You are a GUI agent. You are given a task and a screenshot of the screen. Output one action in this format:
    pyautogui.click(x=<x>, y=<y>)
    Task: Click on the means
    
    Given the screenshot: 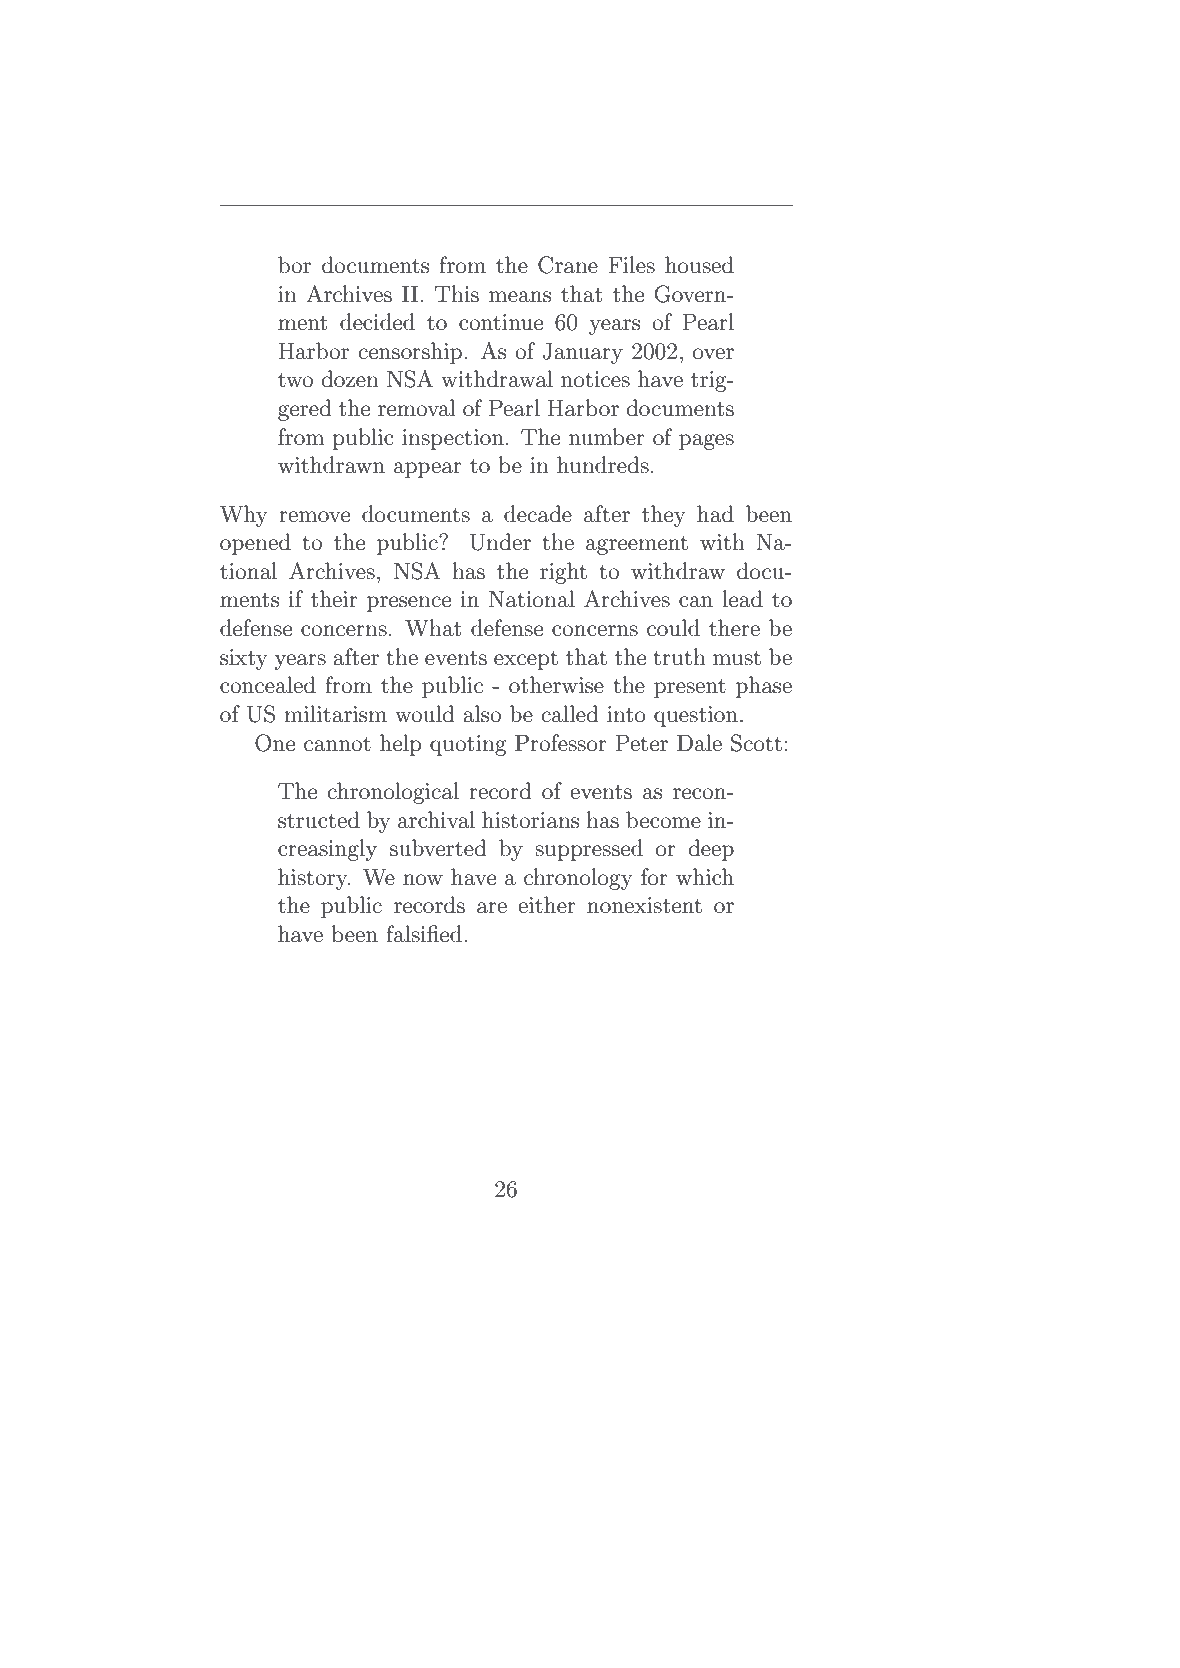 What is the action you would take?
    pyautogui.click(x=520, y=297)
